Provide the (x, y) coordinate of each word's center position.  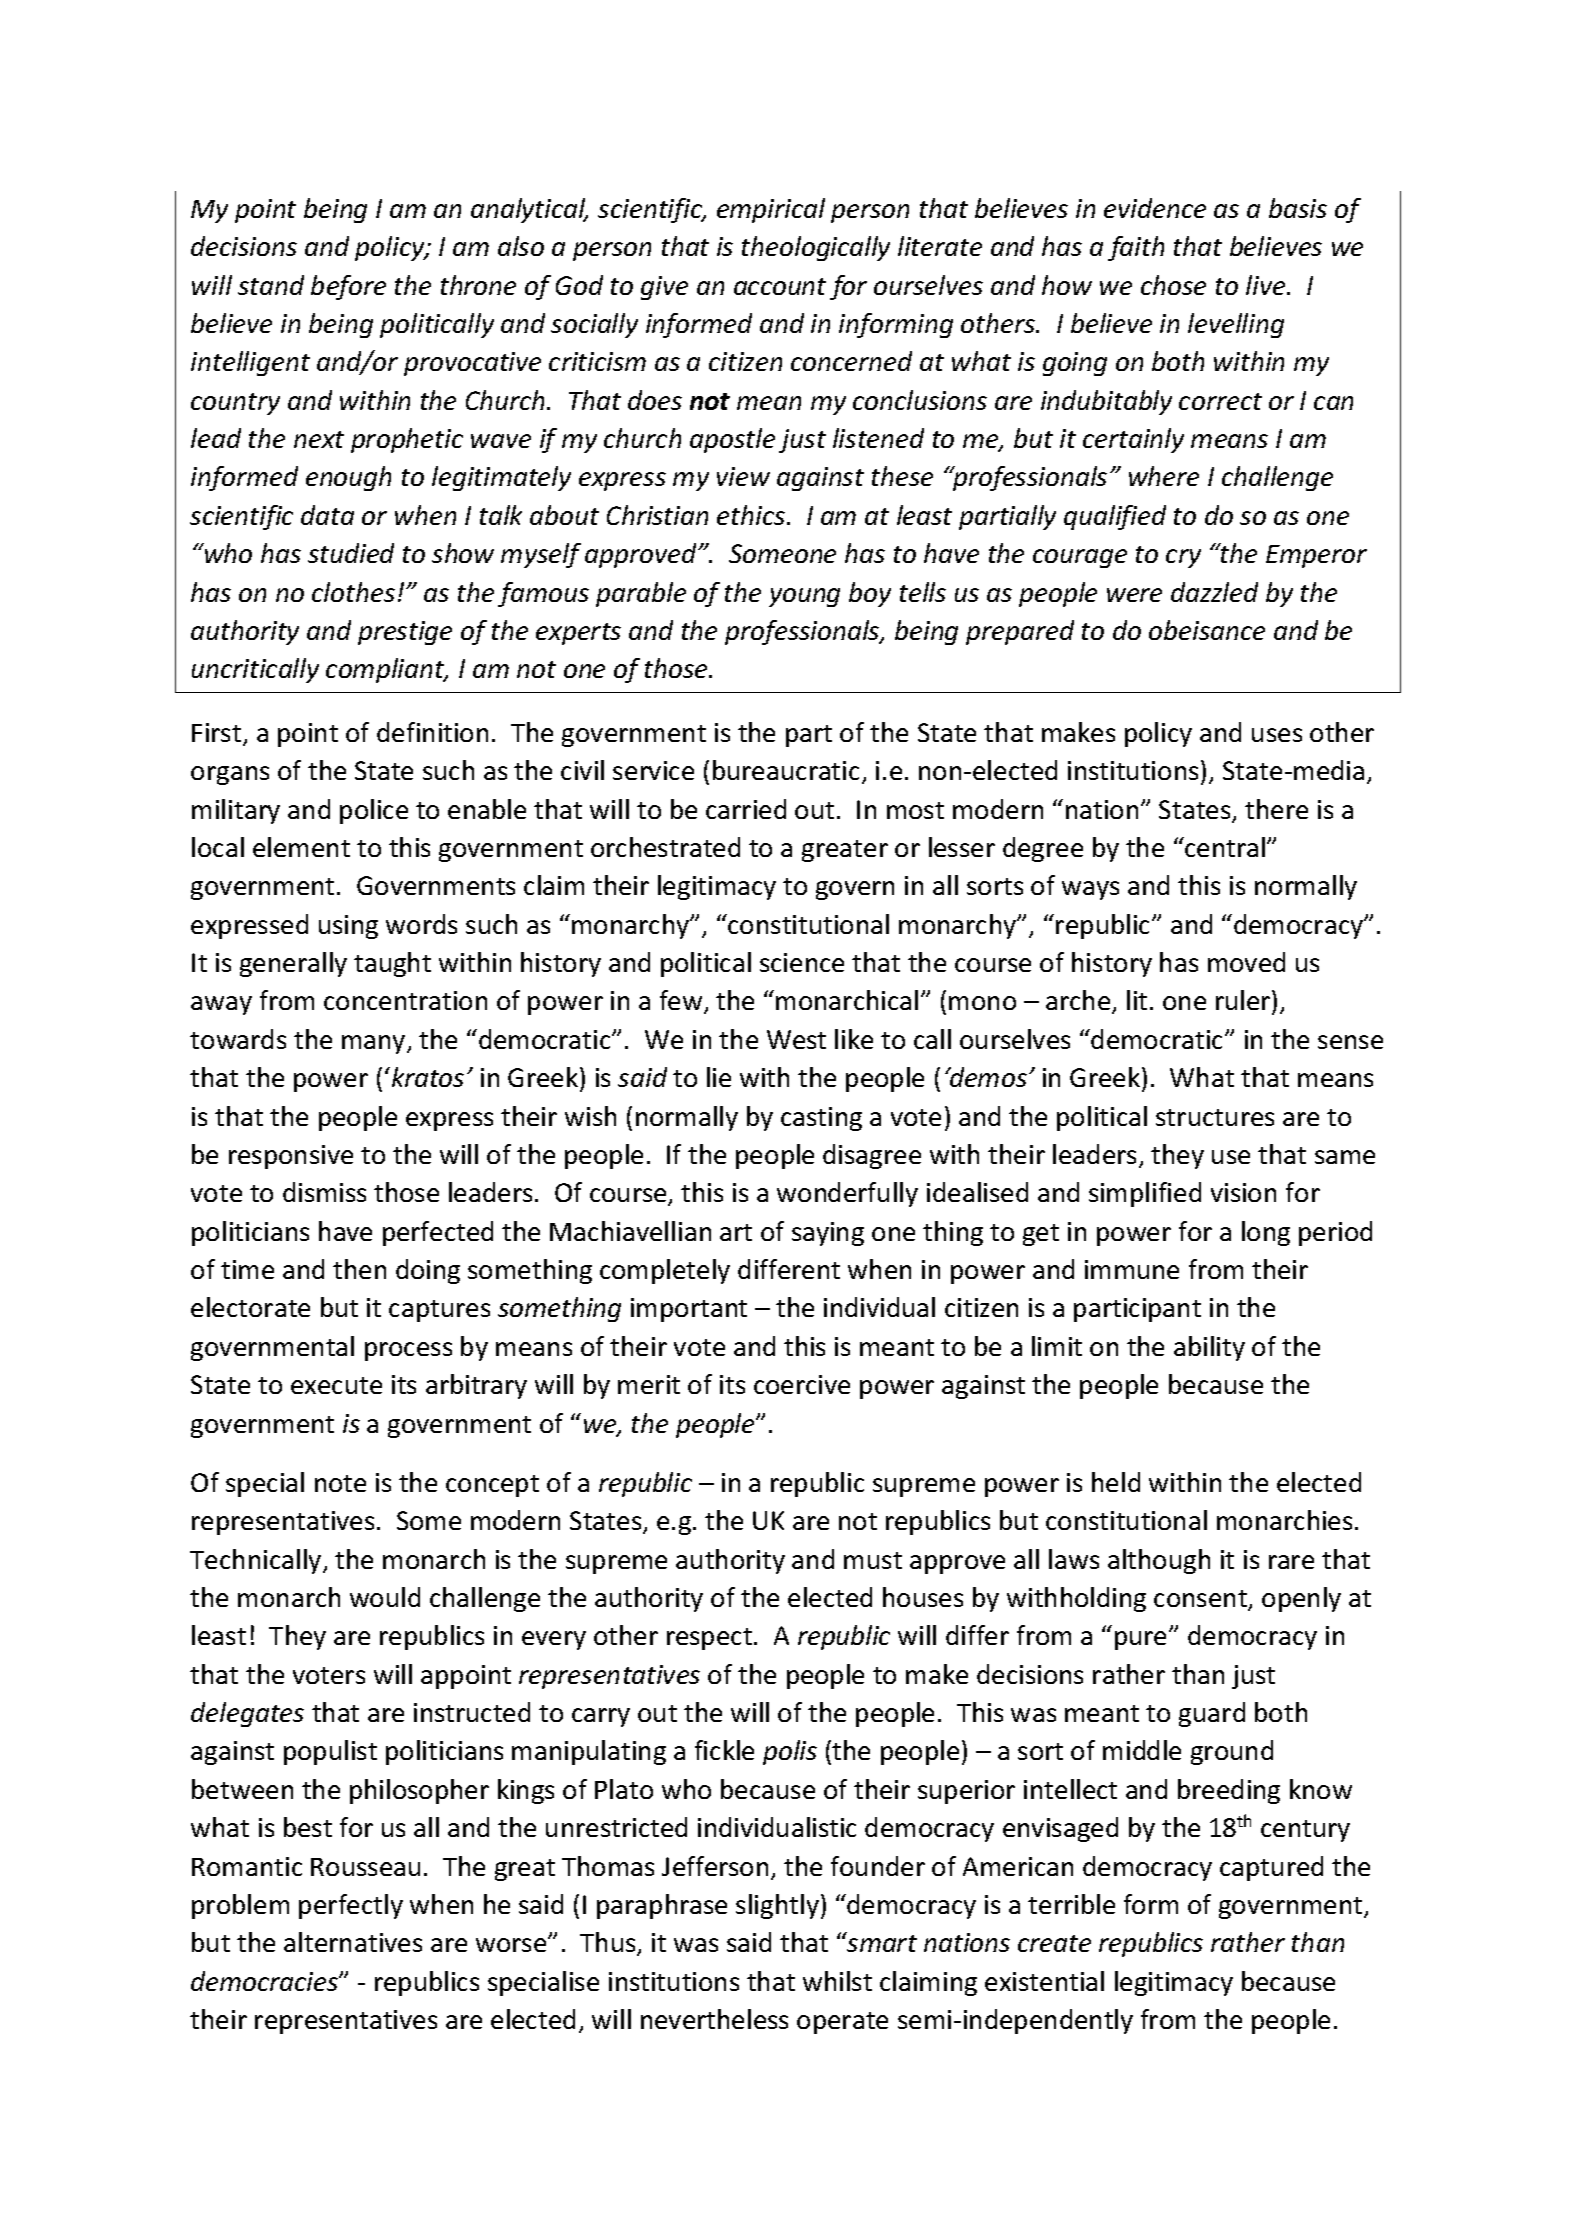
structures (1215, 1117)
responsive (291, 1157)
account (780, 286)
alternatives (353, 1942)
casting (821, 1119)
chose (1173, 285)
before (348, 287)
